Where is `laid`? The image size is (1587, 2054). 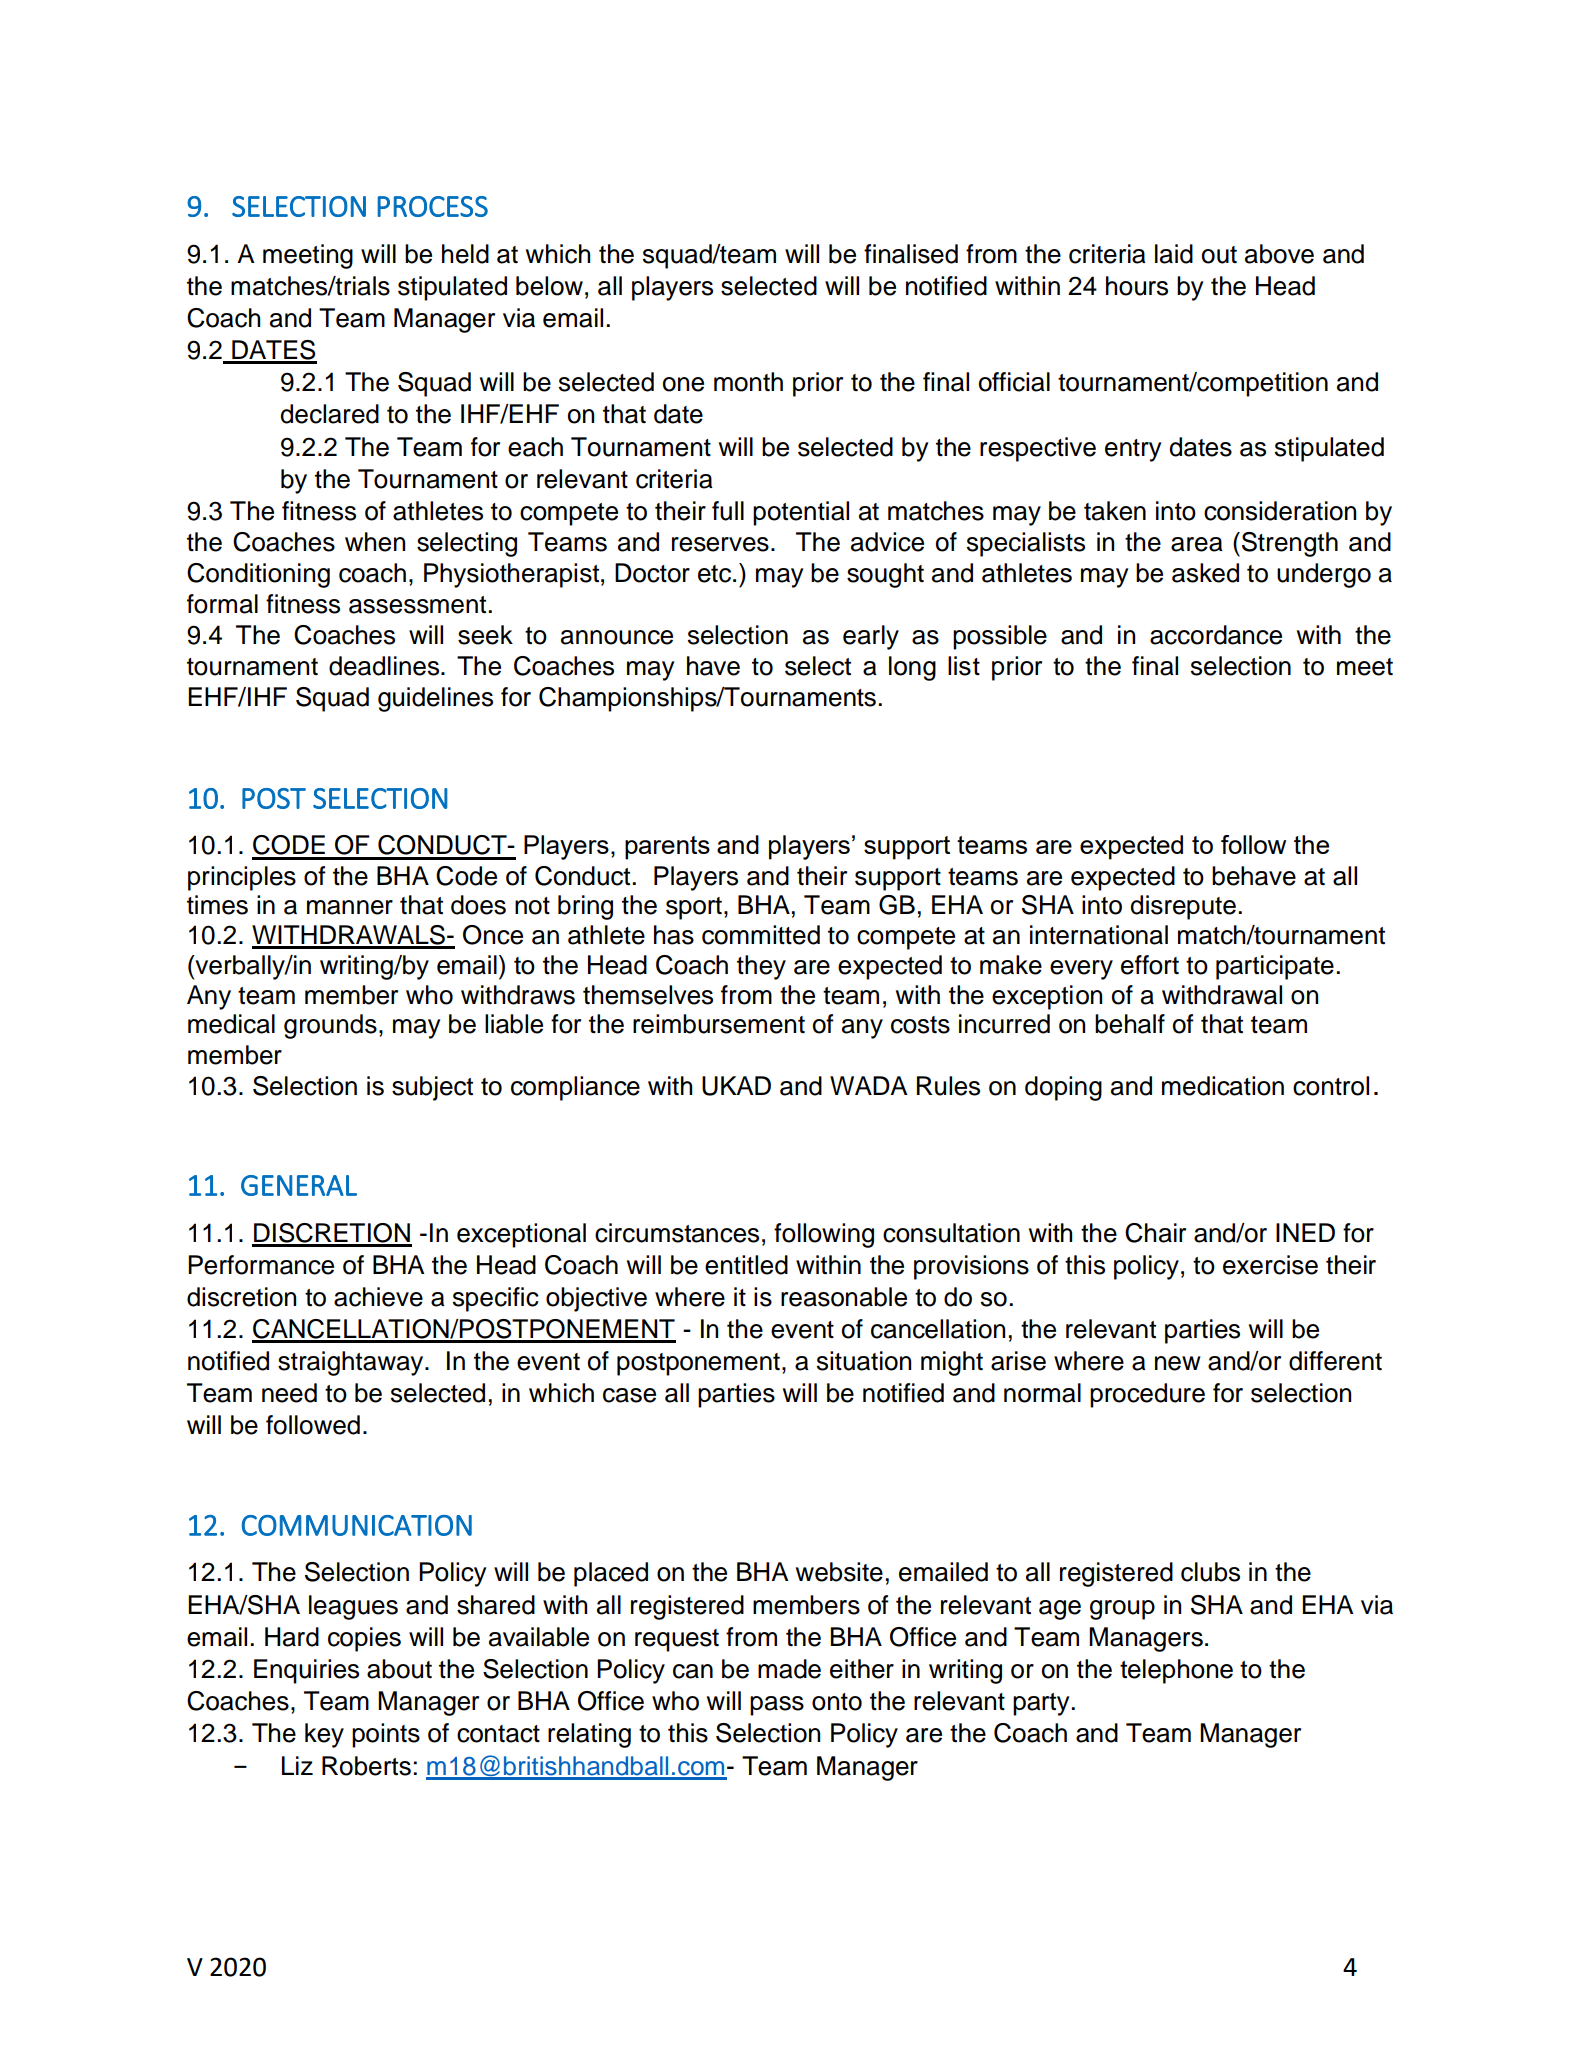 laid is located at coordinates (1174, 254).
